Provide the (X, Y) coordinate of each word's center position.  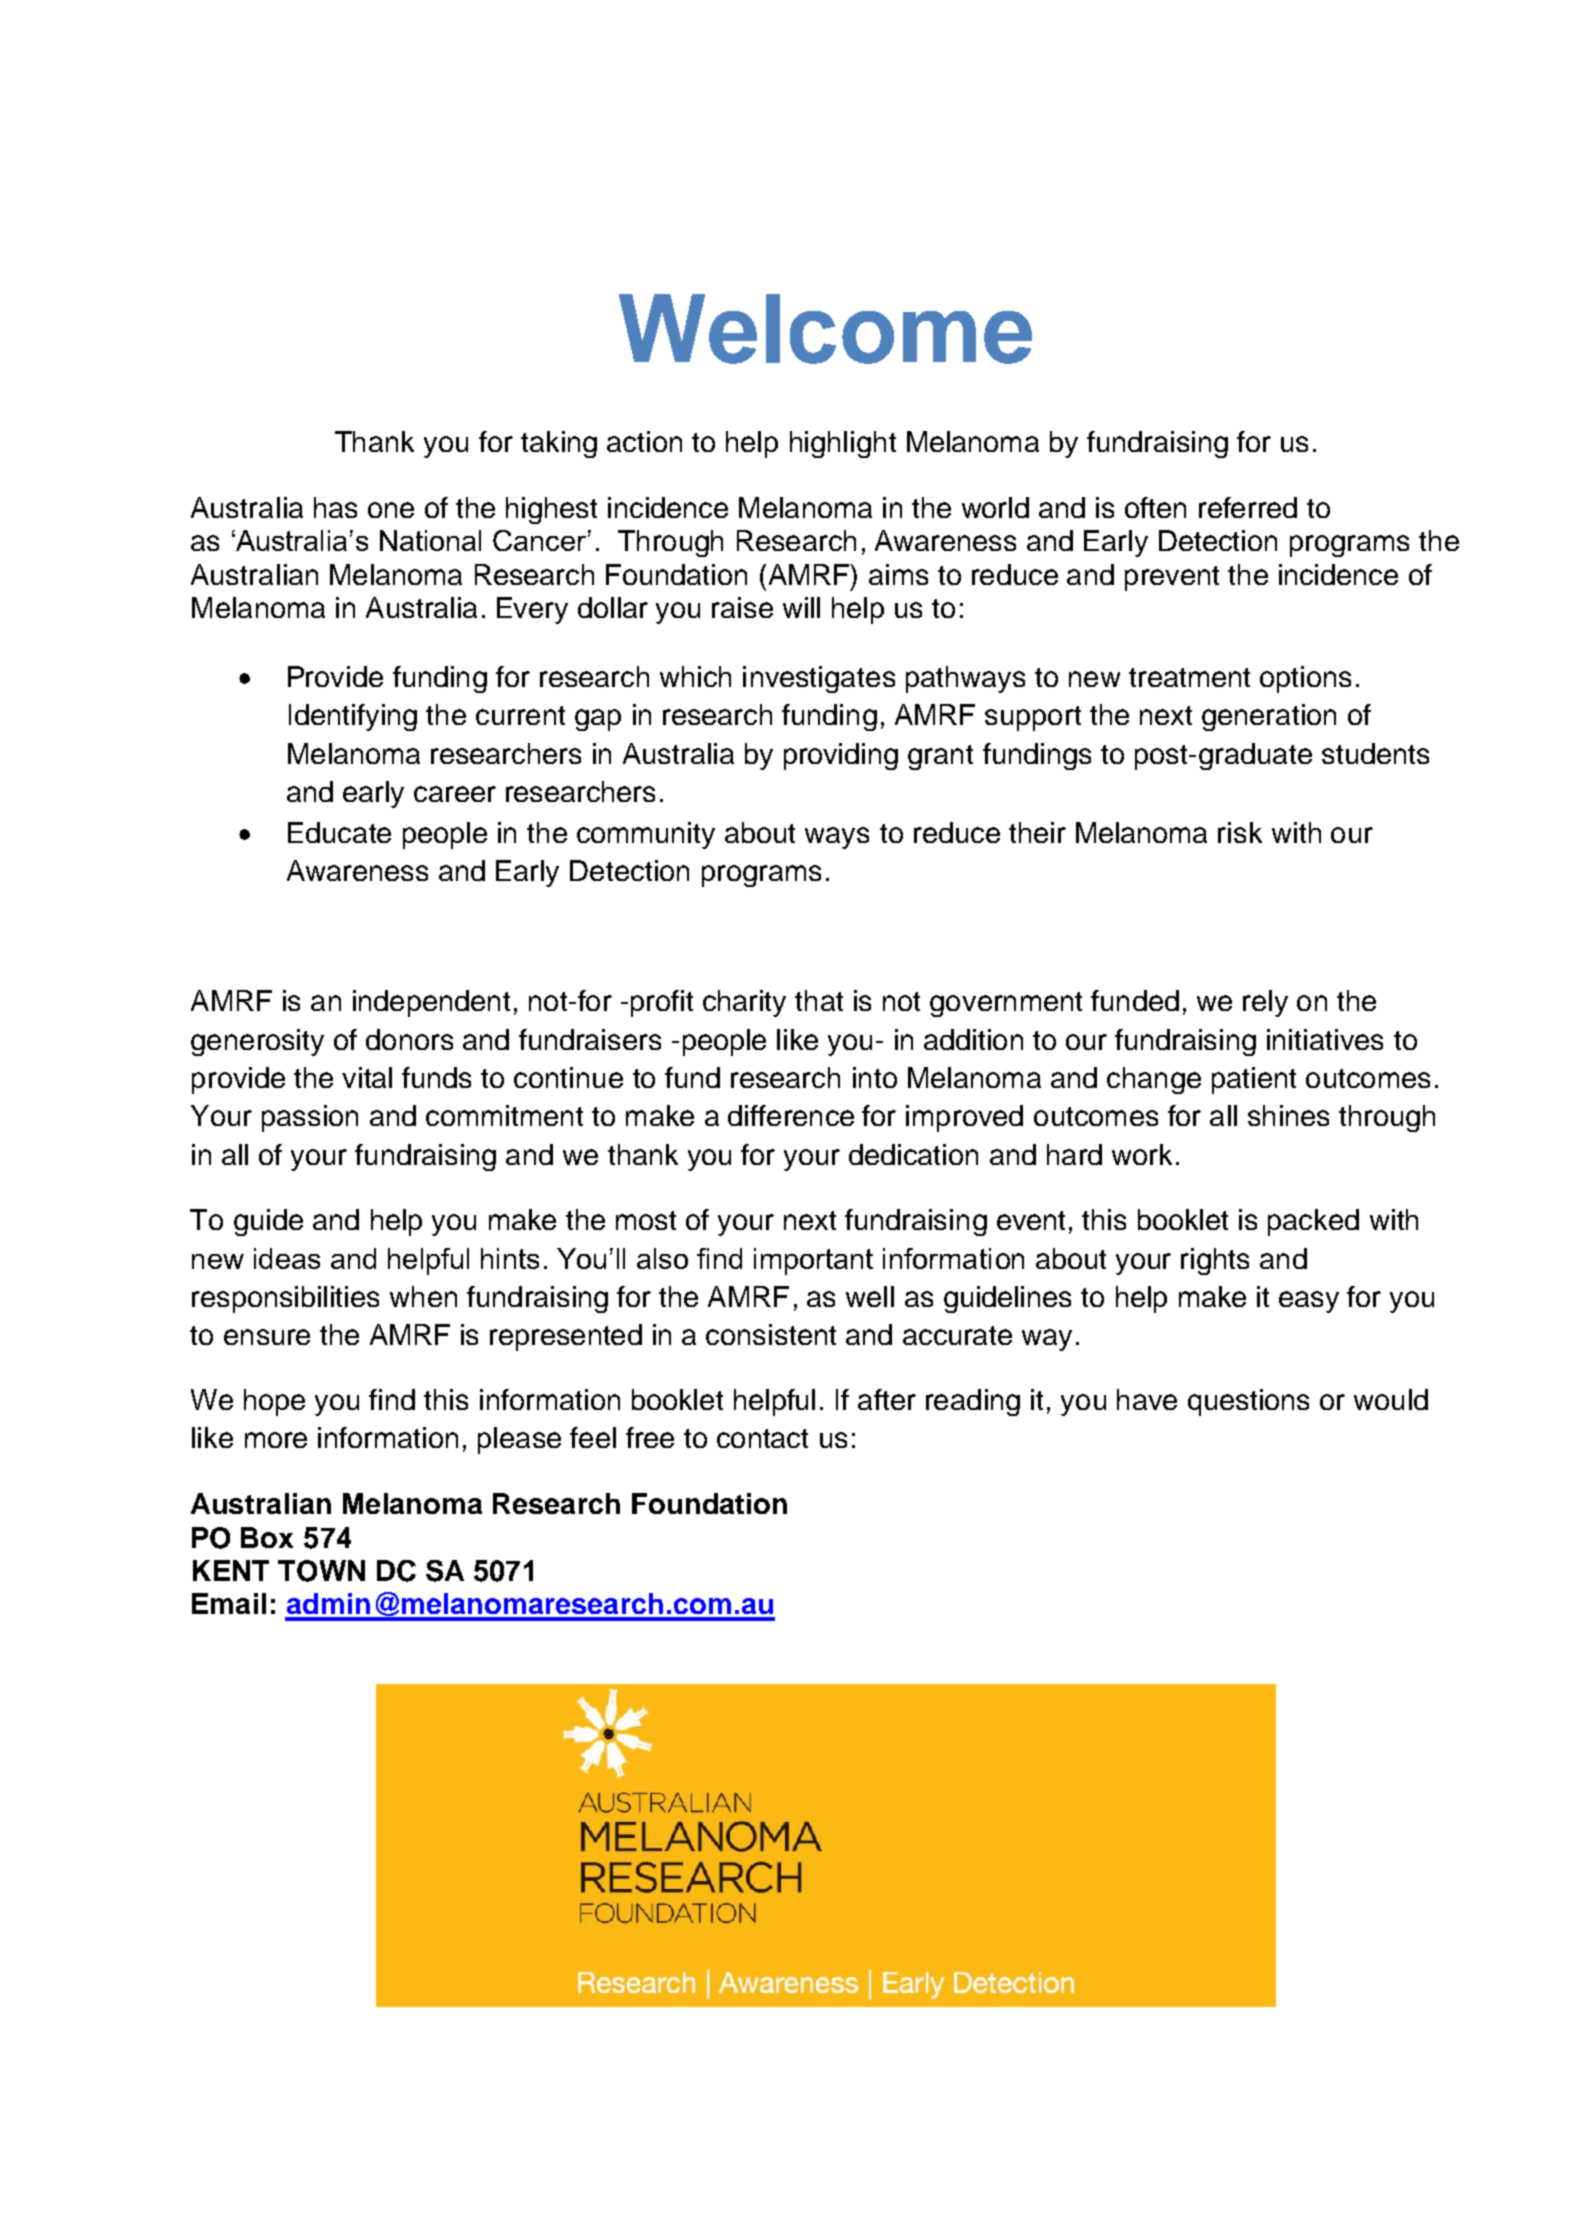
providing (841, 756)
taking (559, 444)
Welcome (825, 329)
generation (1269, 717)
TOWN (321, 1571)
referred (1248, 507)
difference (791, 1115)
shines (1288, 1115)
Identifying (353, 717)
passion (310, 1118)
